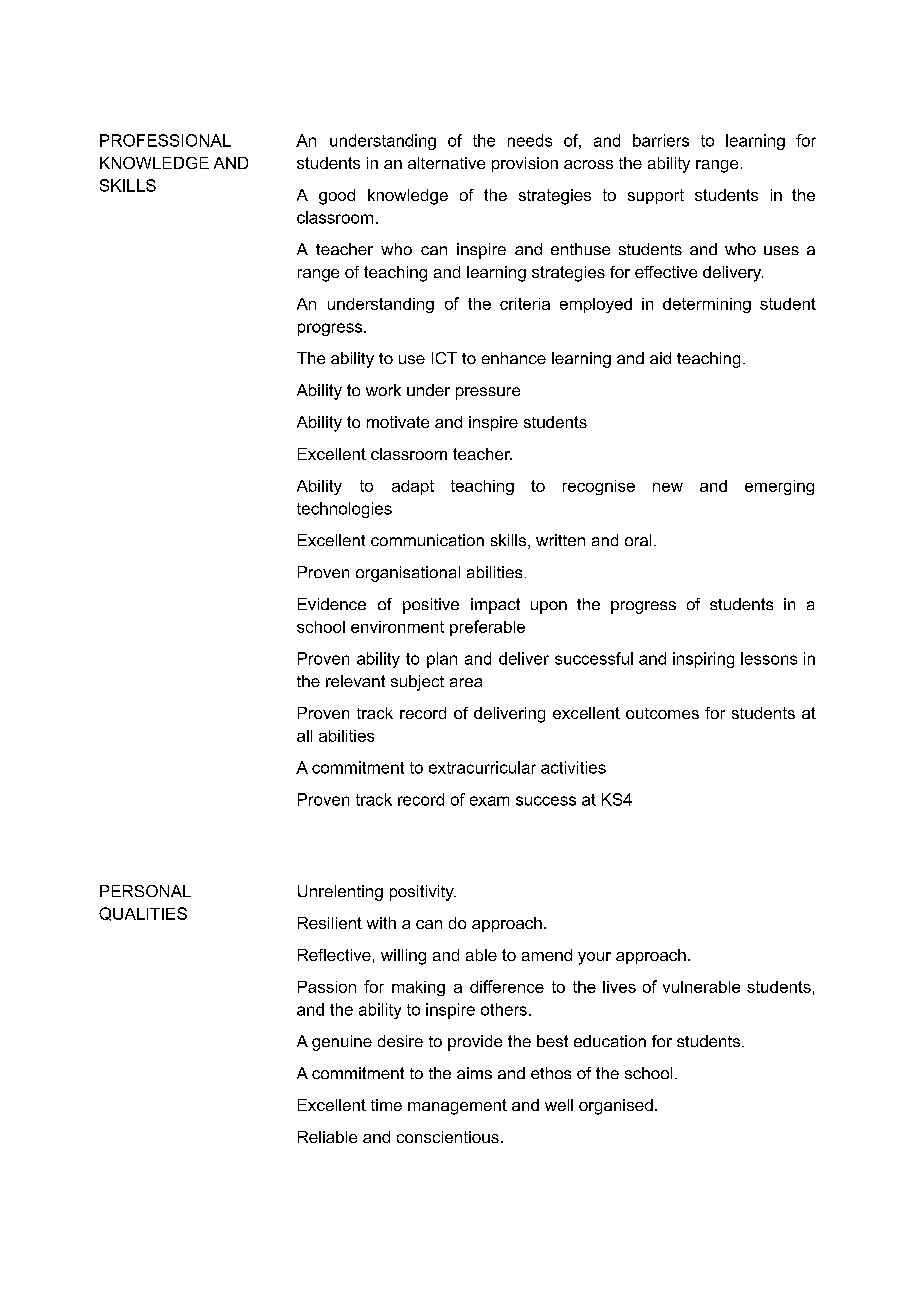  Describe the element at coordinates (489, 801) in the screenshot. I see `exam` at that location.
